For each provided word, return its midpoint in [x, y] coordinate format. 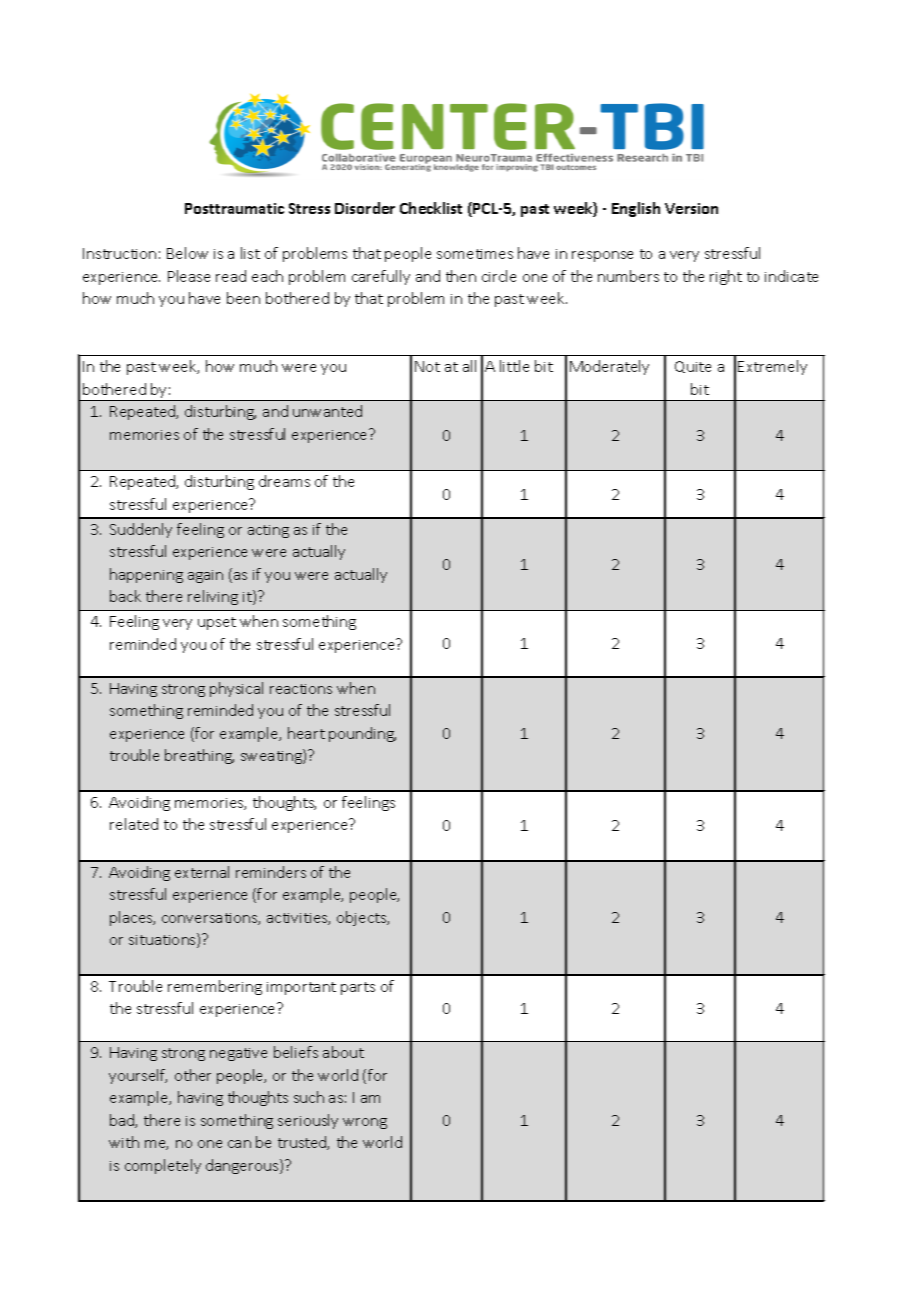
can [239, 1144]
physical [236, 689]
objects [363, 918]
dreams [284, 481]
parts [358, 988]
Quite [693, 367]
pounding [362, 734]
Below [187, 253]
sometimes [475, 254]
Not [427, 366]
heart [306, 733]
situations [163, 940]
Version [691, 208]
